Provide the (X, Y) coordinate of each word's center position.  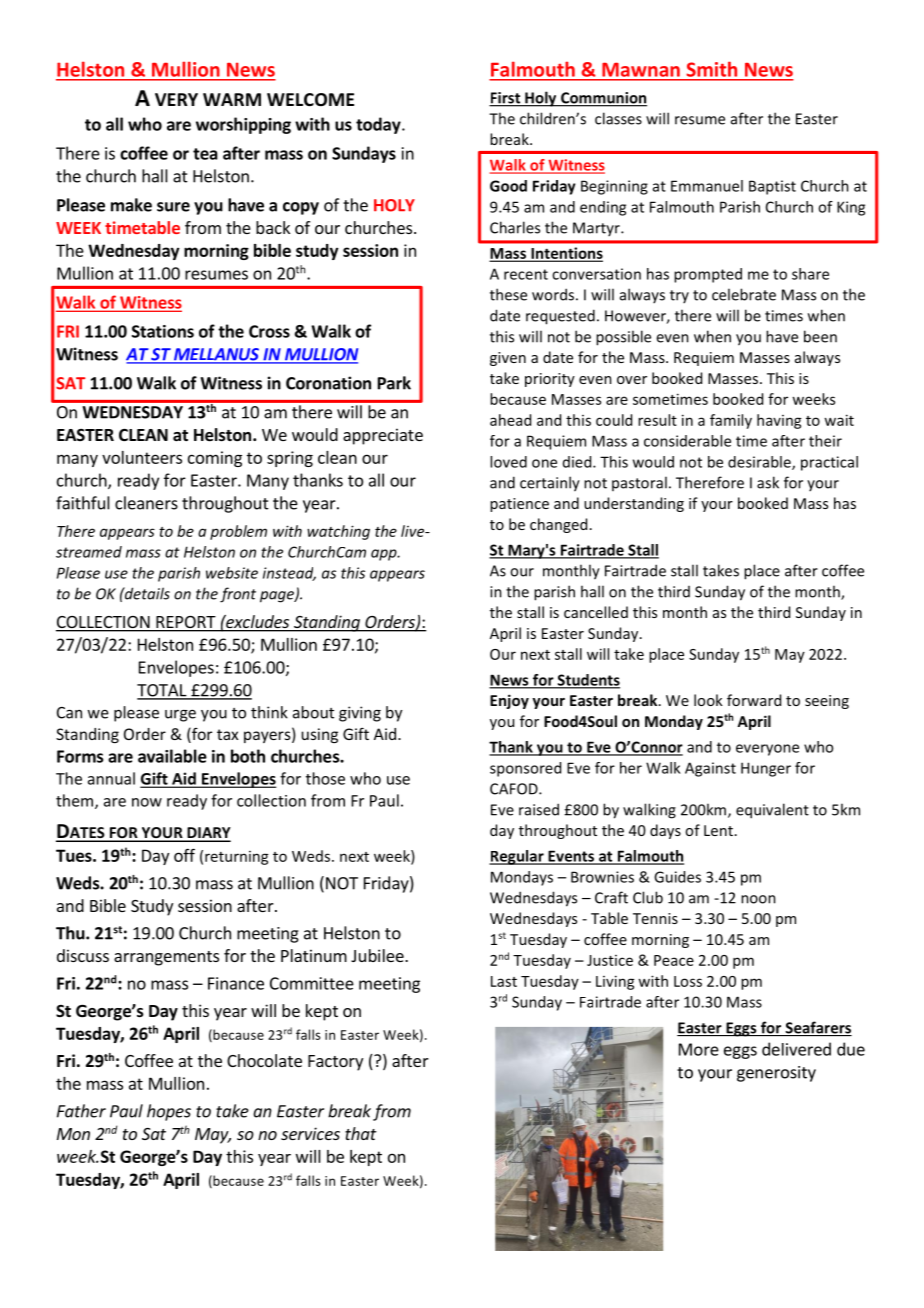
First (506, 99)
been (820, 336)
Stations (163, 331)
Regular (517, 857)
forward (754, 700)
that (361, 1133)
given (508, 359)
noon (758, 899)
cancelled (596, 612)
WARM (232, 99)
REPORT (186, 623)
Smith (712, 69)
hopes (169, 1112)
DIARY (208, 834)
